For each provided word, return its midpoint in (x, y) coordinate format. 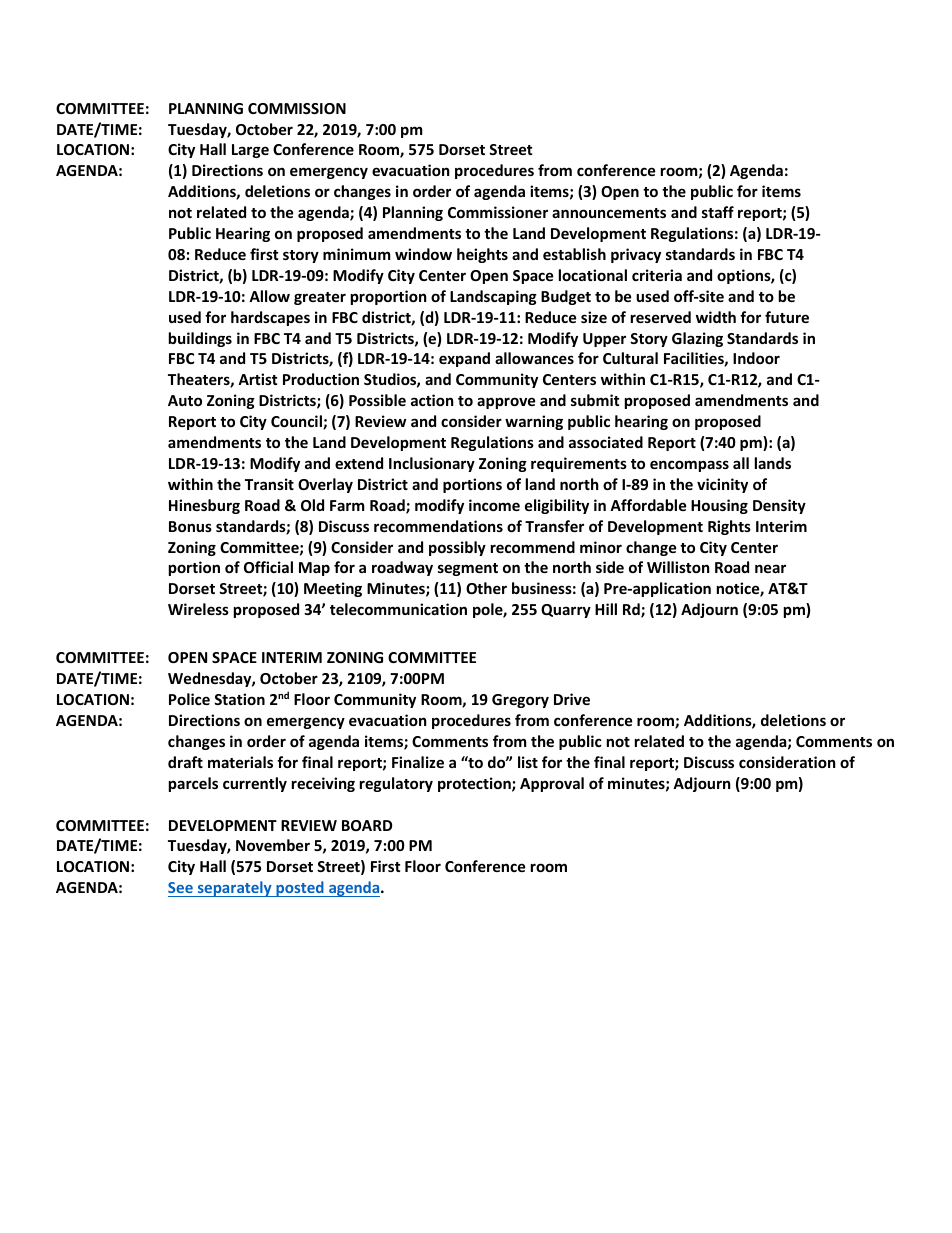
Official (268, 567)
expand (464, 359)
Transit (269, 484)
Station (239, 699)
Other (486, 588)
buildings (200, 339)
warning (534, 422)
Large (250, 151)
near (770, 568)
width (716, 317)
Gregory (520, 701)
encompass (689, 466)
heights (482, 255)
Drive (572, 699)
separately (234, 889)
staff (718, 212)
